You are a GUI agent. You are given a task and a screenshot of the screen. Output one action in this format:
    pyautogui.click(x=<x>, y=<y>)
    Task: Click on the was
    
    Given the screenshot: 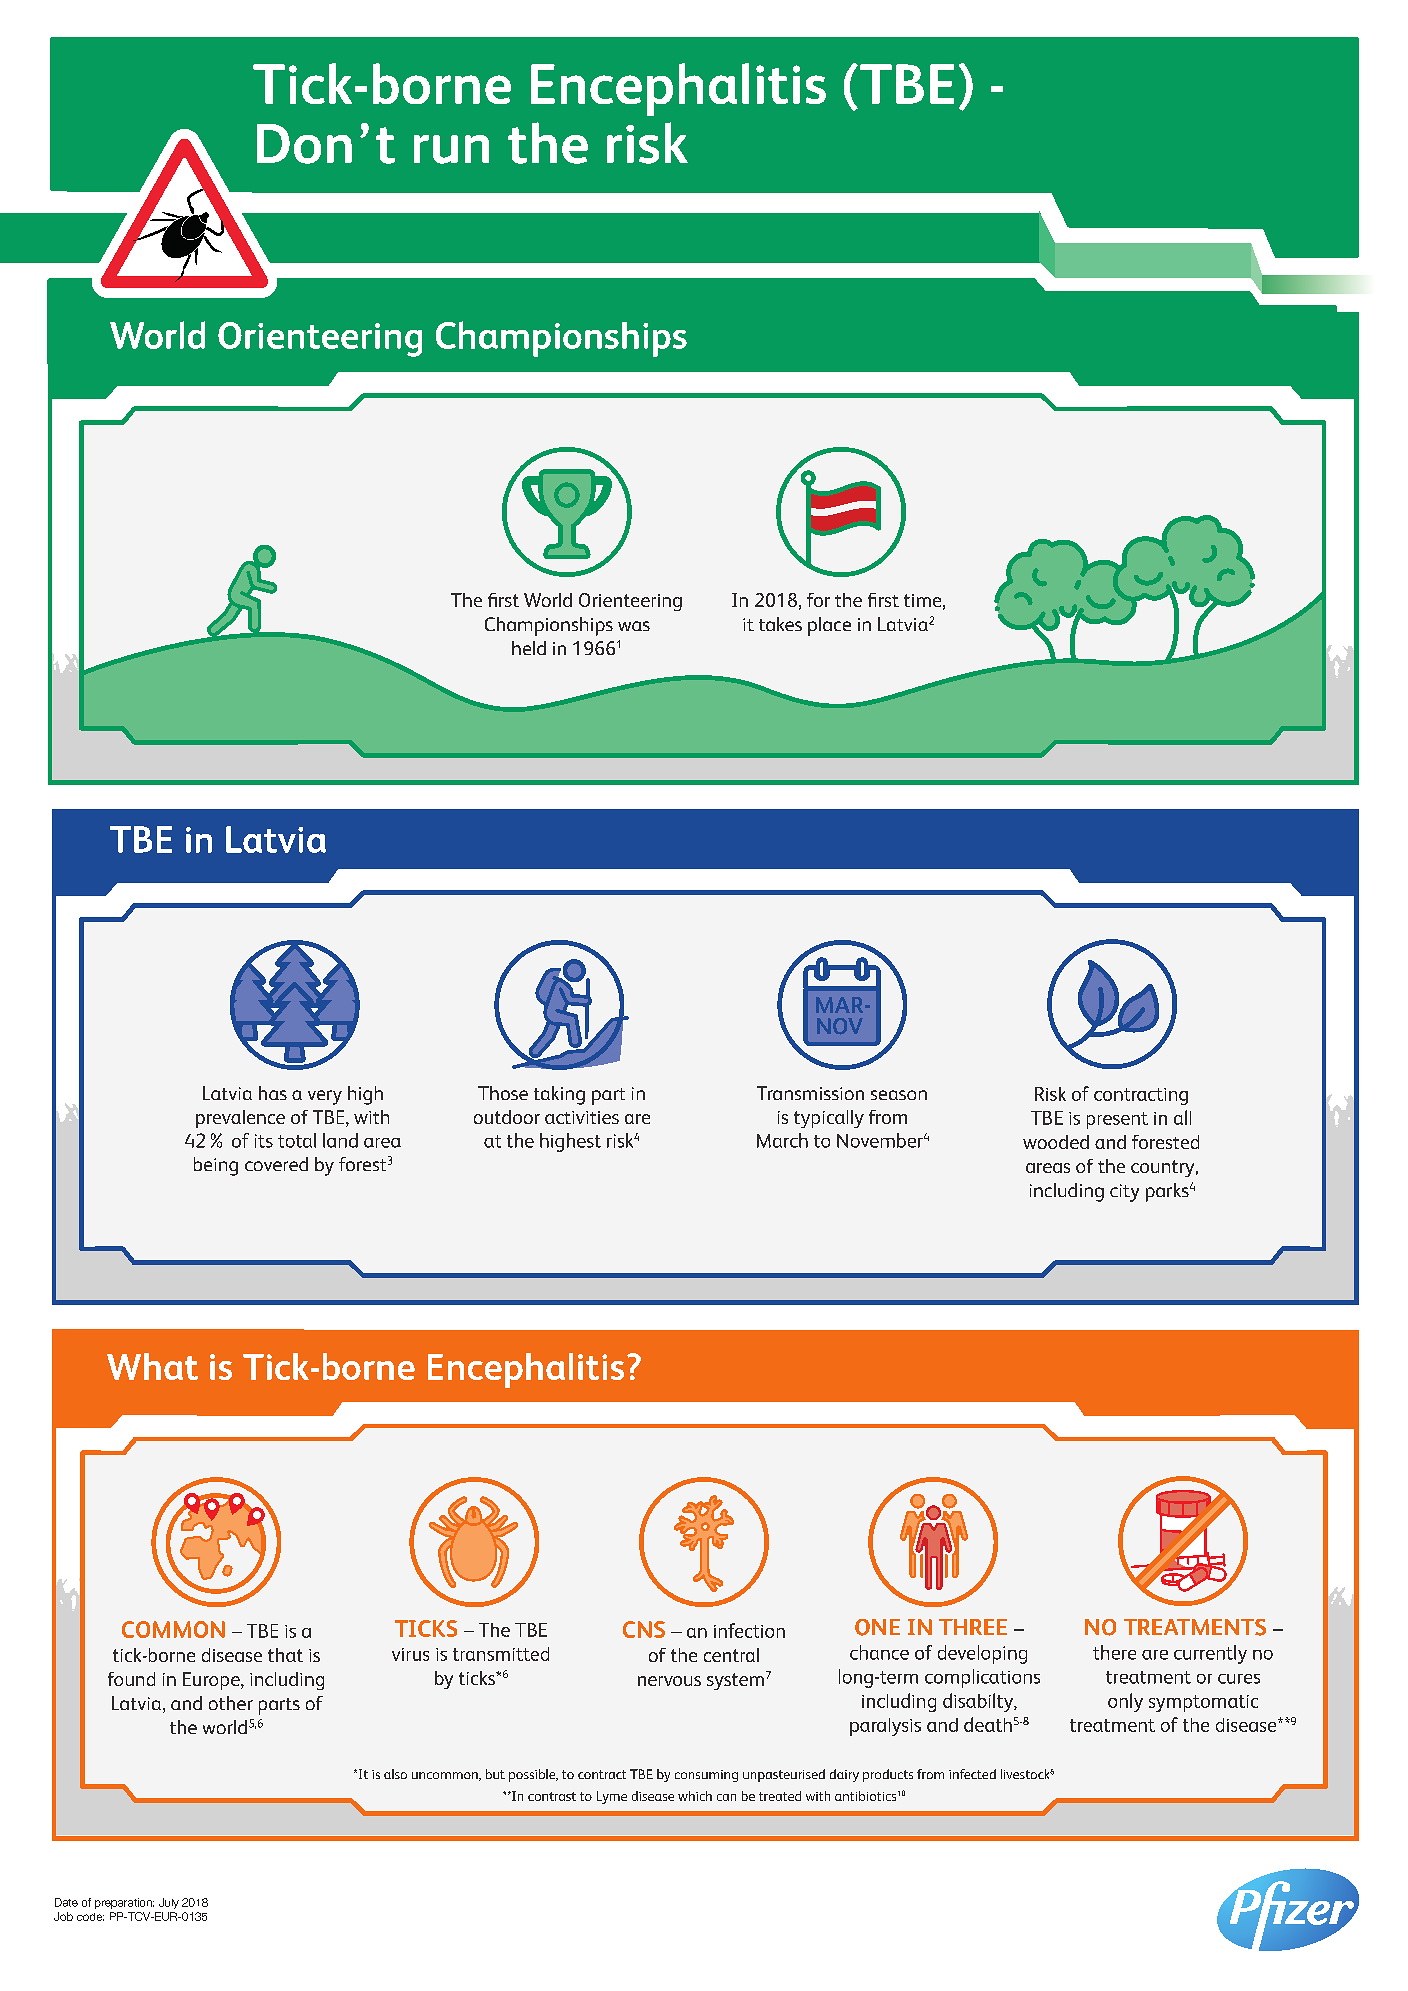 What is the action you would take?
    pyautogui.click(x=634, y=626)
